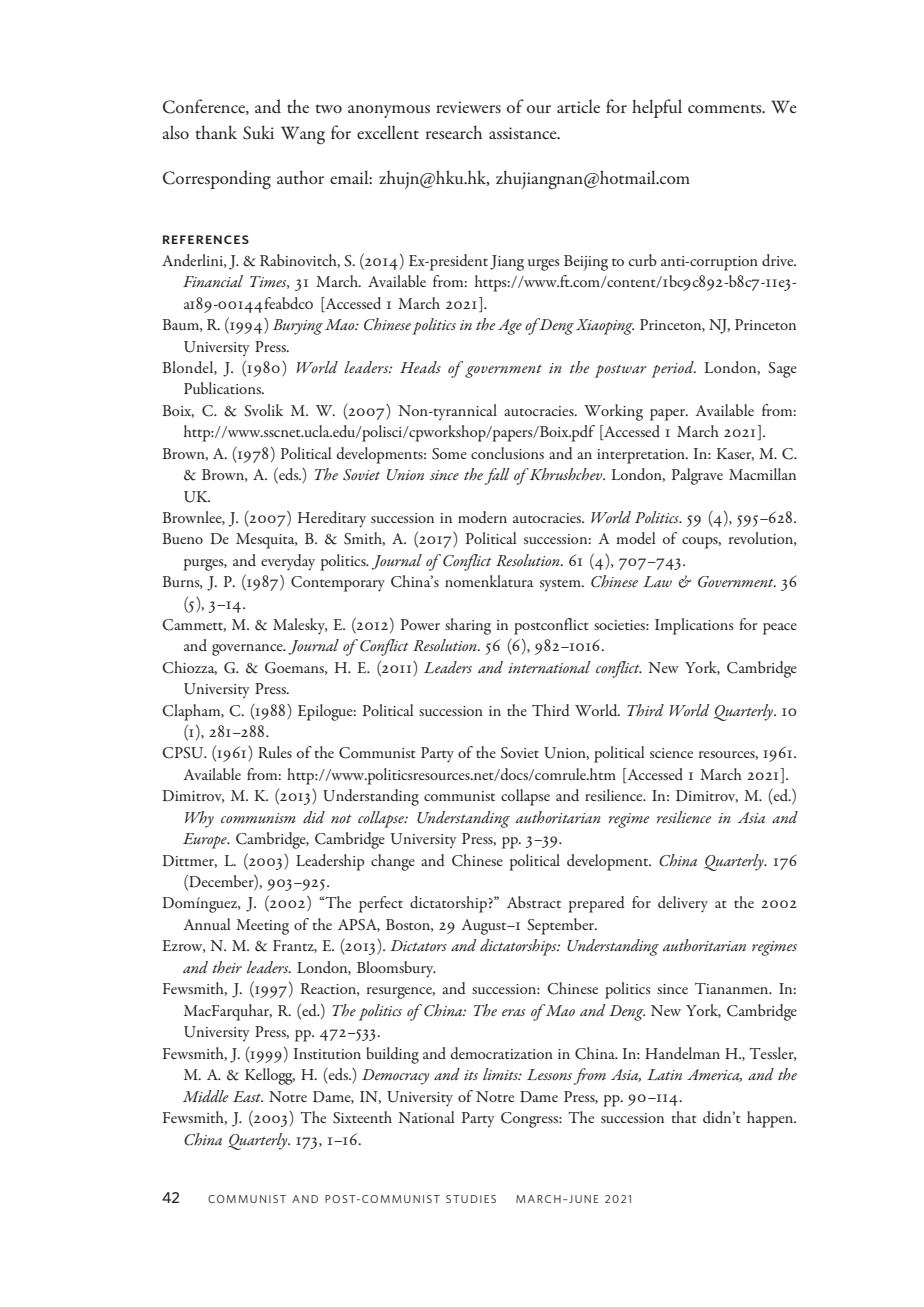 The height and width of the screenshot is (1307, 924). I want to click on sharing, so click(468, 626).
